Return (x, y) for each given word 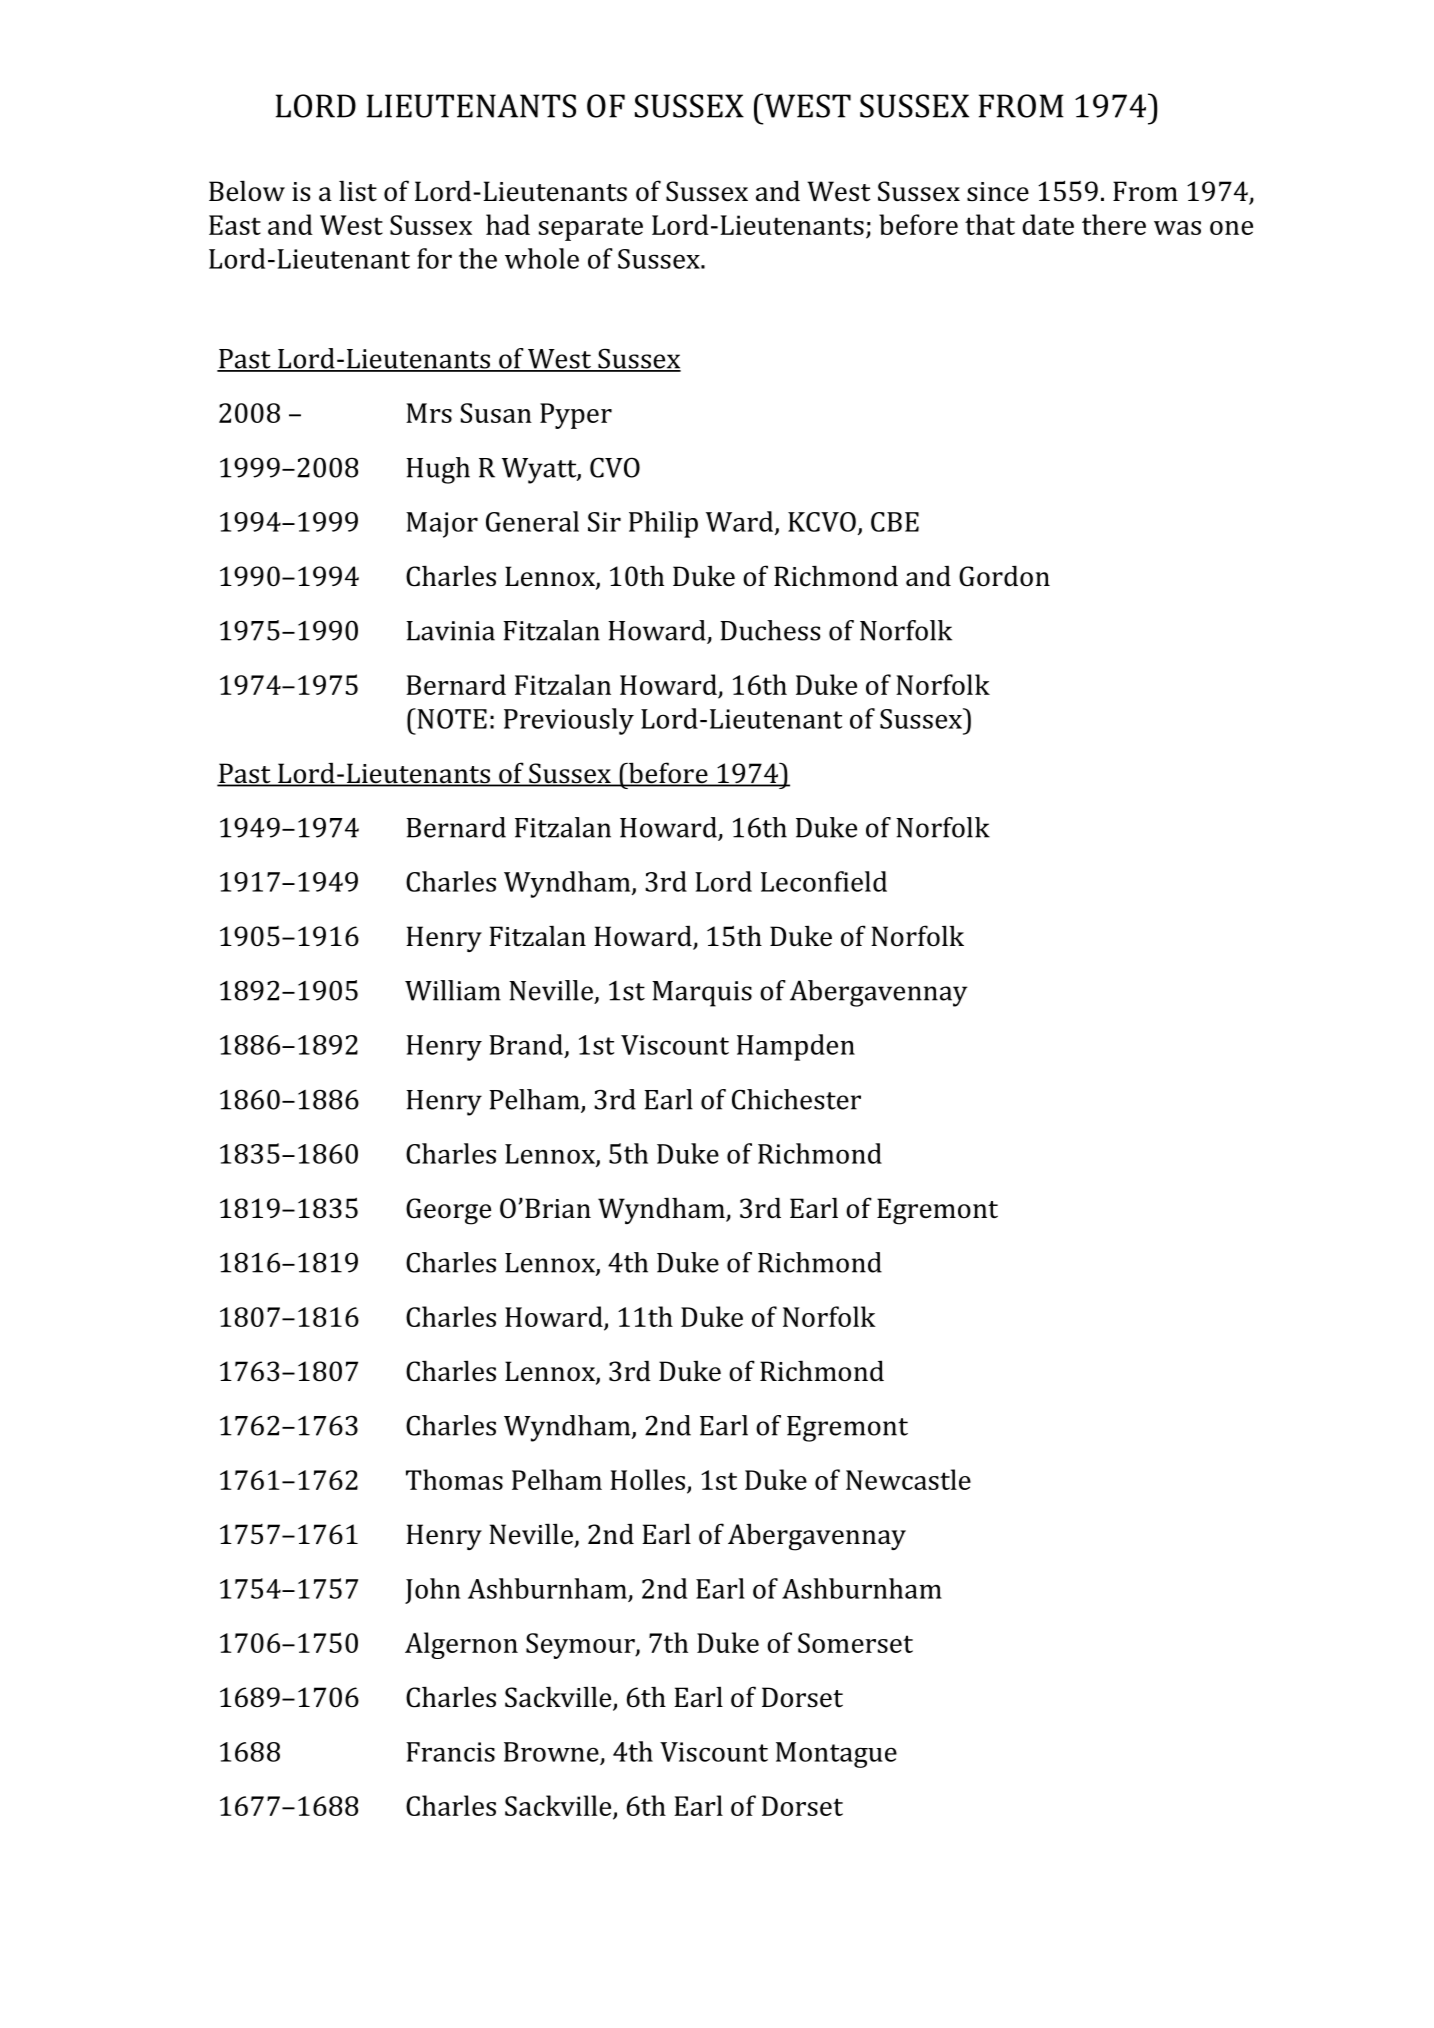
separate (591, 229)
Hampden (796, 1047)
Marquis (702, 994)
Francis (450, 1752)
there (1114, 224)
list (358, 191)
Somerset (855, 1643)
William (453, 990)
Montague (836, 1755)
